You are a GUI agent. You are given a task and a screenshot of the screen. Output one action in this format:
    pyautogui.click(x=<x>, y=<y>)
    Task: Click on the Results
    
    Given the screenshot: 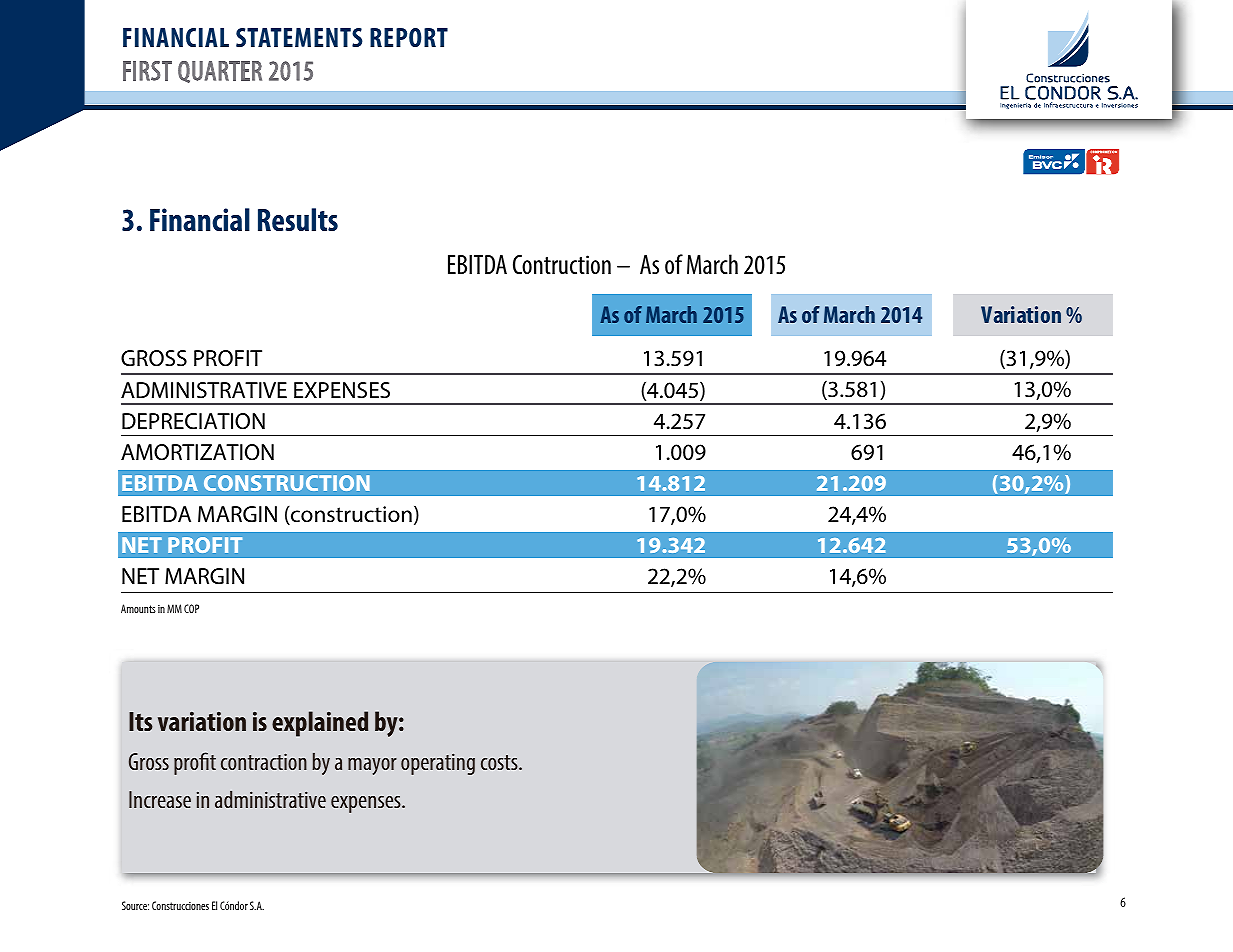 What is the action you would take?
    pyautogui.click(x=298, y=219)
